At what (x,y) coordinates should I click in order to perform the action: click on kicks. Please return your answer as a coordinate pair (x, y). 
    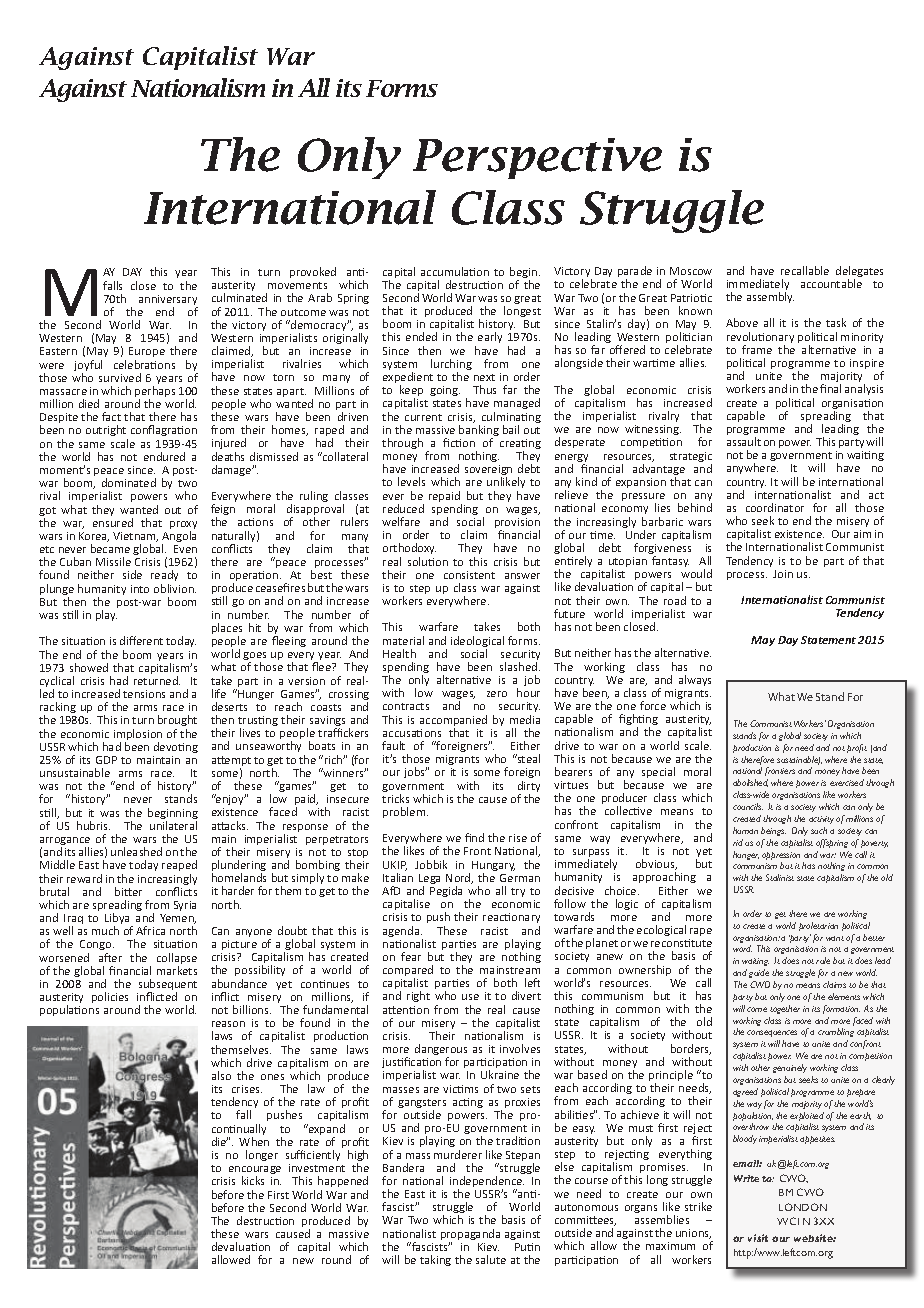
    Looking at the image, I should click on (253, 1180).
